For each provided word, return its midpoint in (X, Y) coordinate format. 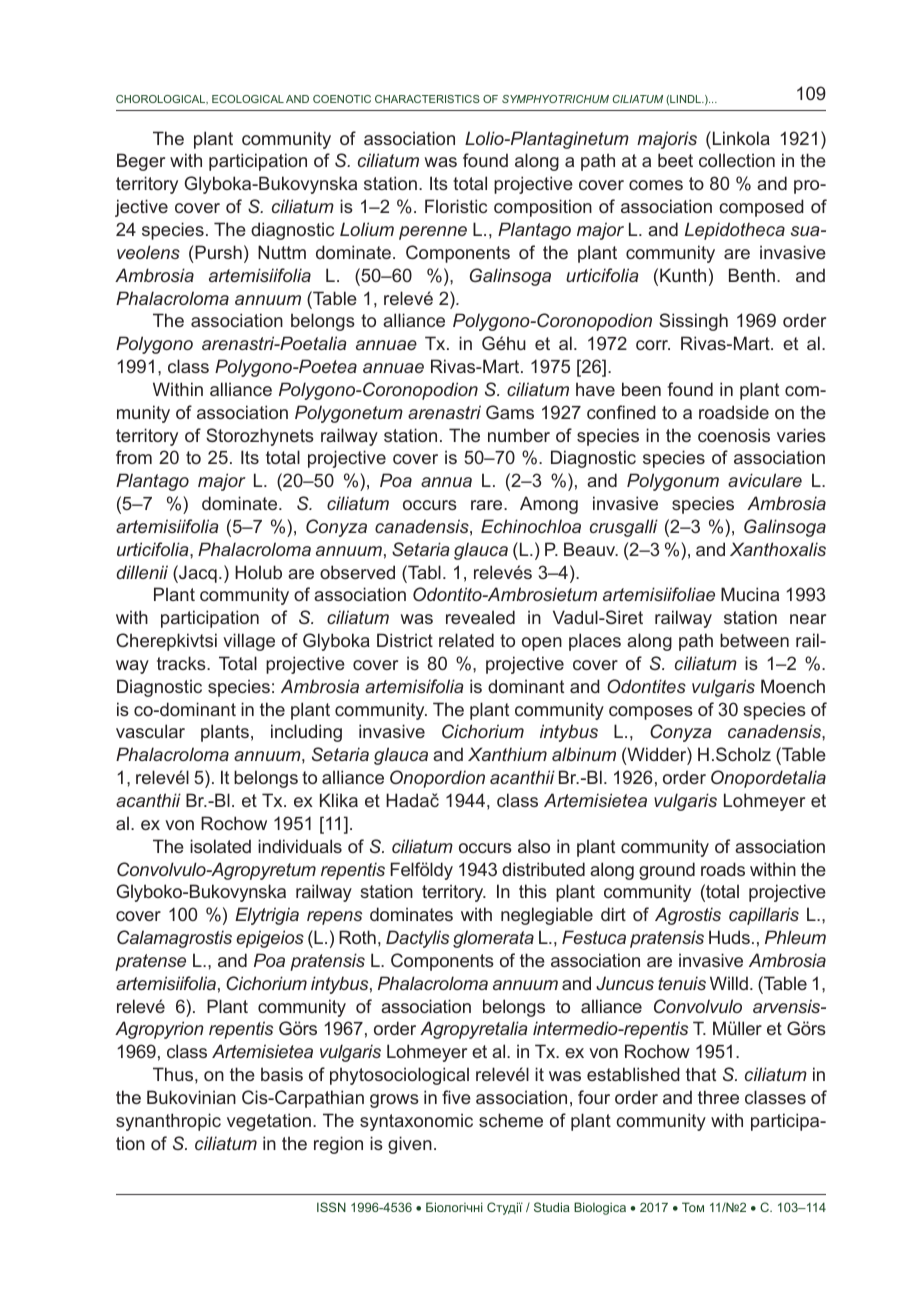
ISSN (331, 1207)
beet (675, 160)
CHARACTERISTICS (427, 99)
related (466, 640)
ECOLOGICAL (248, 99)
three (718, 1097)
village (249, 642)
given (410, 1145)
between (754, 640)
